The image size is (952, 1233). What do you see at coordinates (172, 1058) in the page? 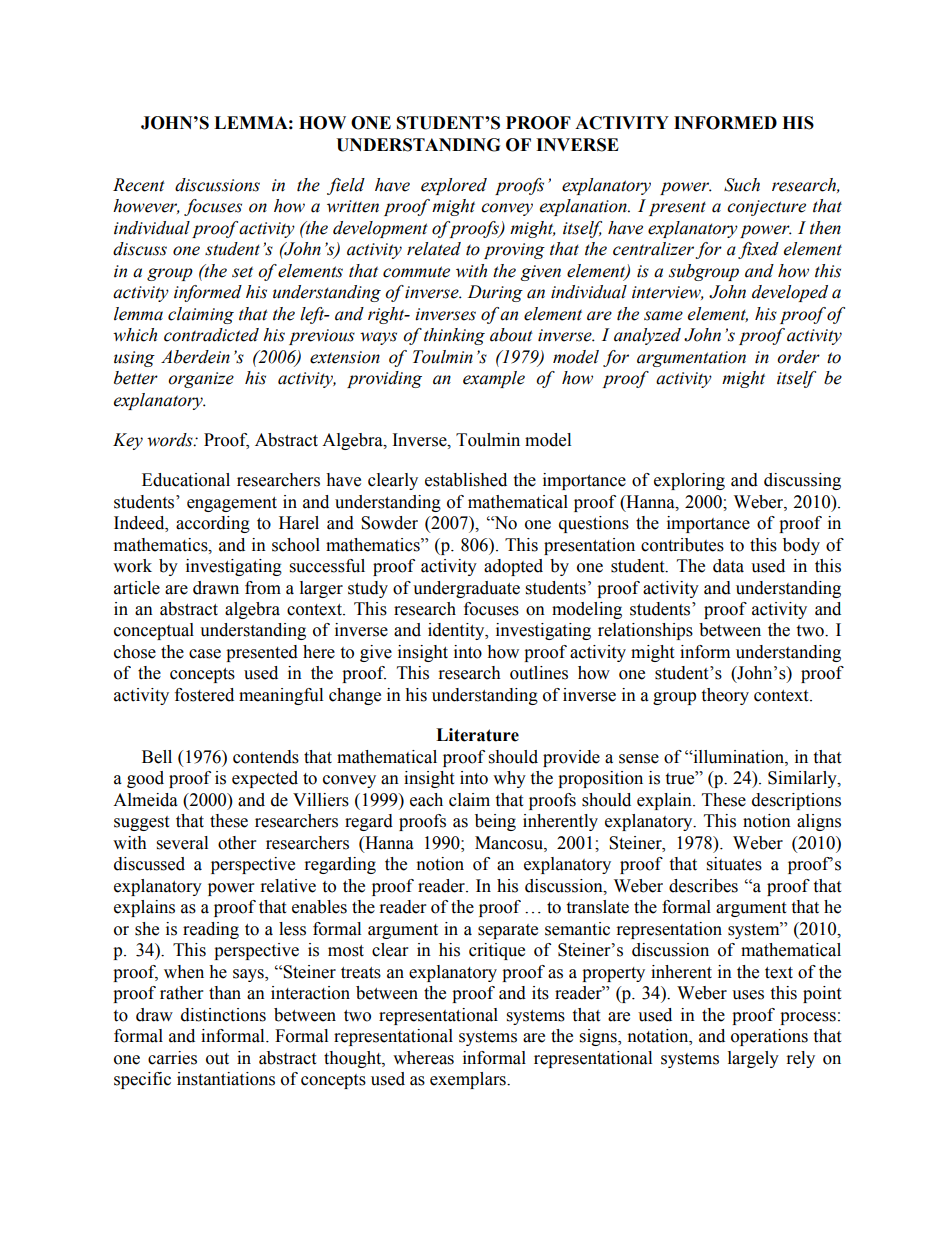
I see `carries` at bounding box center [172, 1058].
